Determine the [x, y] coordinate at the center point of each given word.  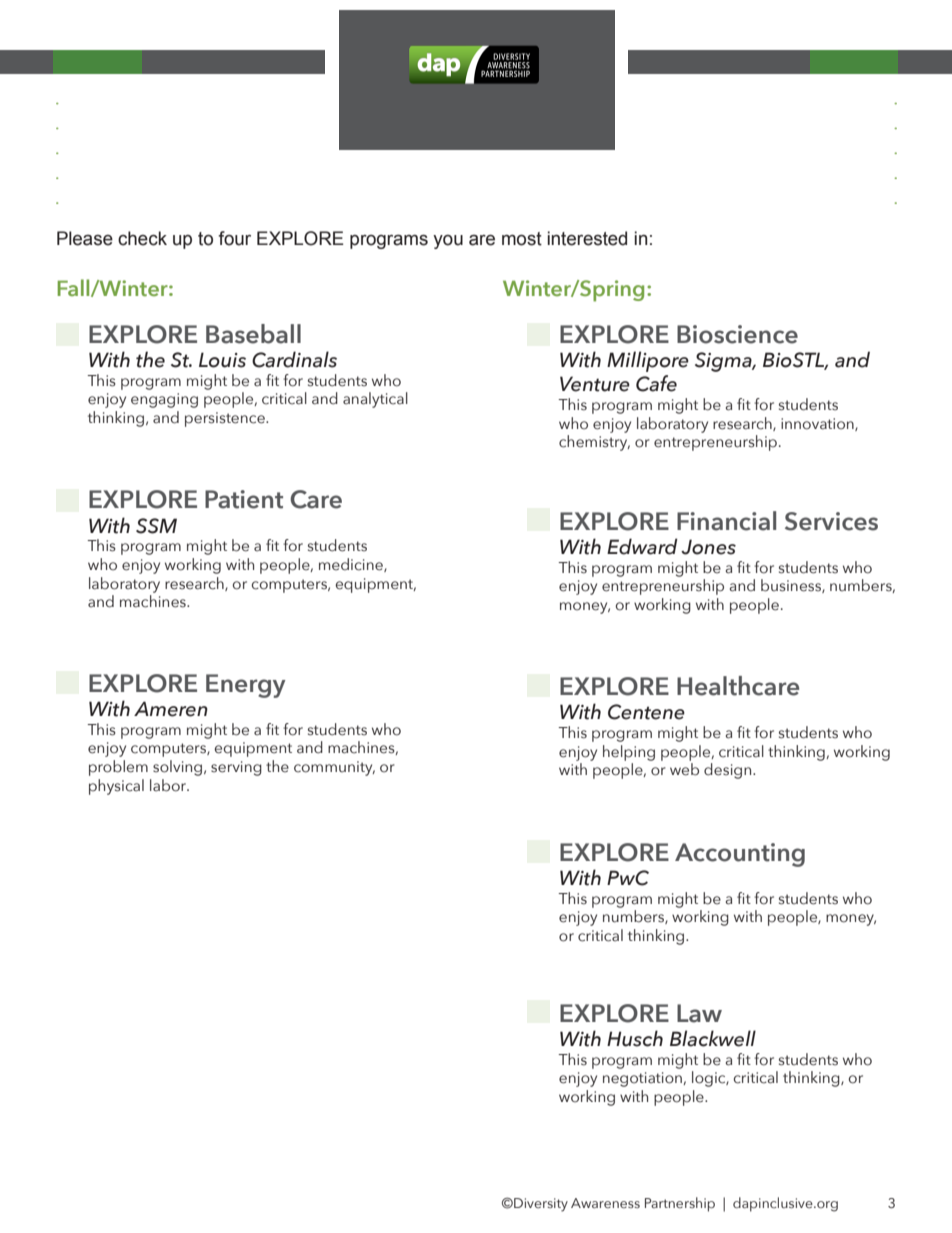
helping [629, 753]
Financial [726, 521]
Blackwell [713, 1038]
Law [699, 1013]
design [729, 771]
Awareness [605, 1203]
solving [179, 768]
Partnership [680, 1204]
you [448, 242]
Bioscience [737, 334]
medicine [352, 565]
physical [116, 787]
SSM [156, 526]
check [142, 238]
